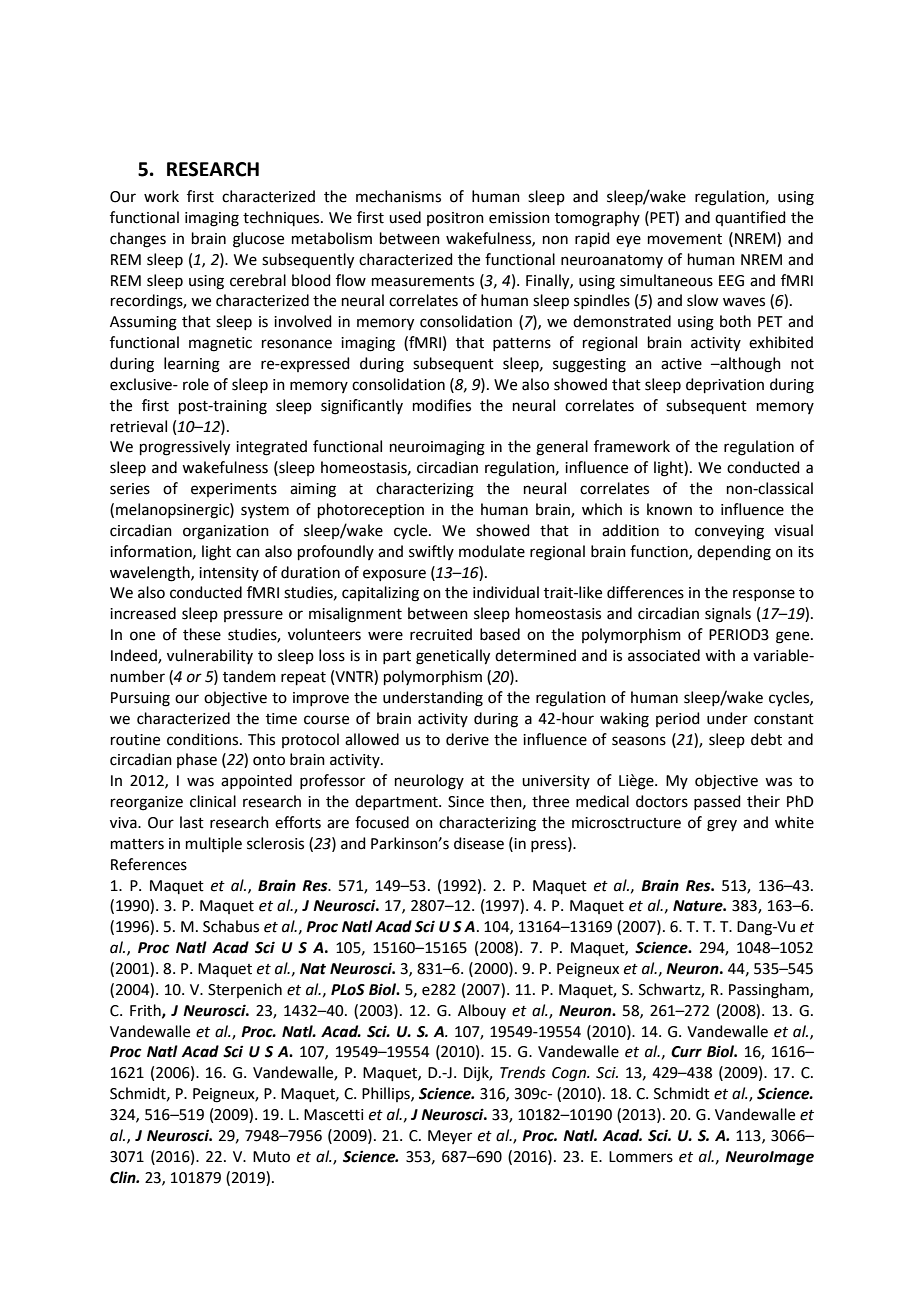 The width and height of the document is (924, 1308). What do you see at coordinates (455, 219) in the document?
I see `positron` at bounding box center [455, 219].
